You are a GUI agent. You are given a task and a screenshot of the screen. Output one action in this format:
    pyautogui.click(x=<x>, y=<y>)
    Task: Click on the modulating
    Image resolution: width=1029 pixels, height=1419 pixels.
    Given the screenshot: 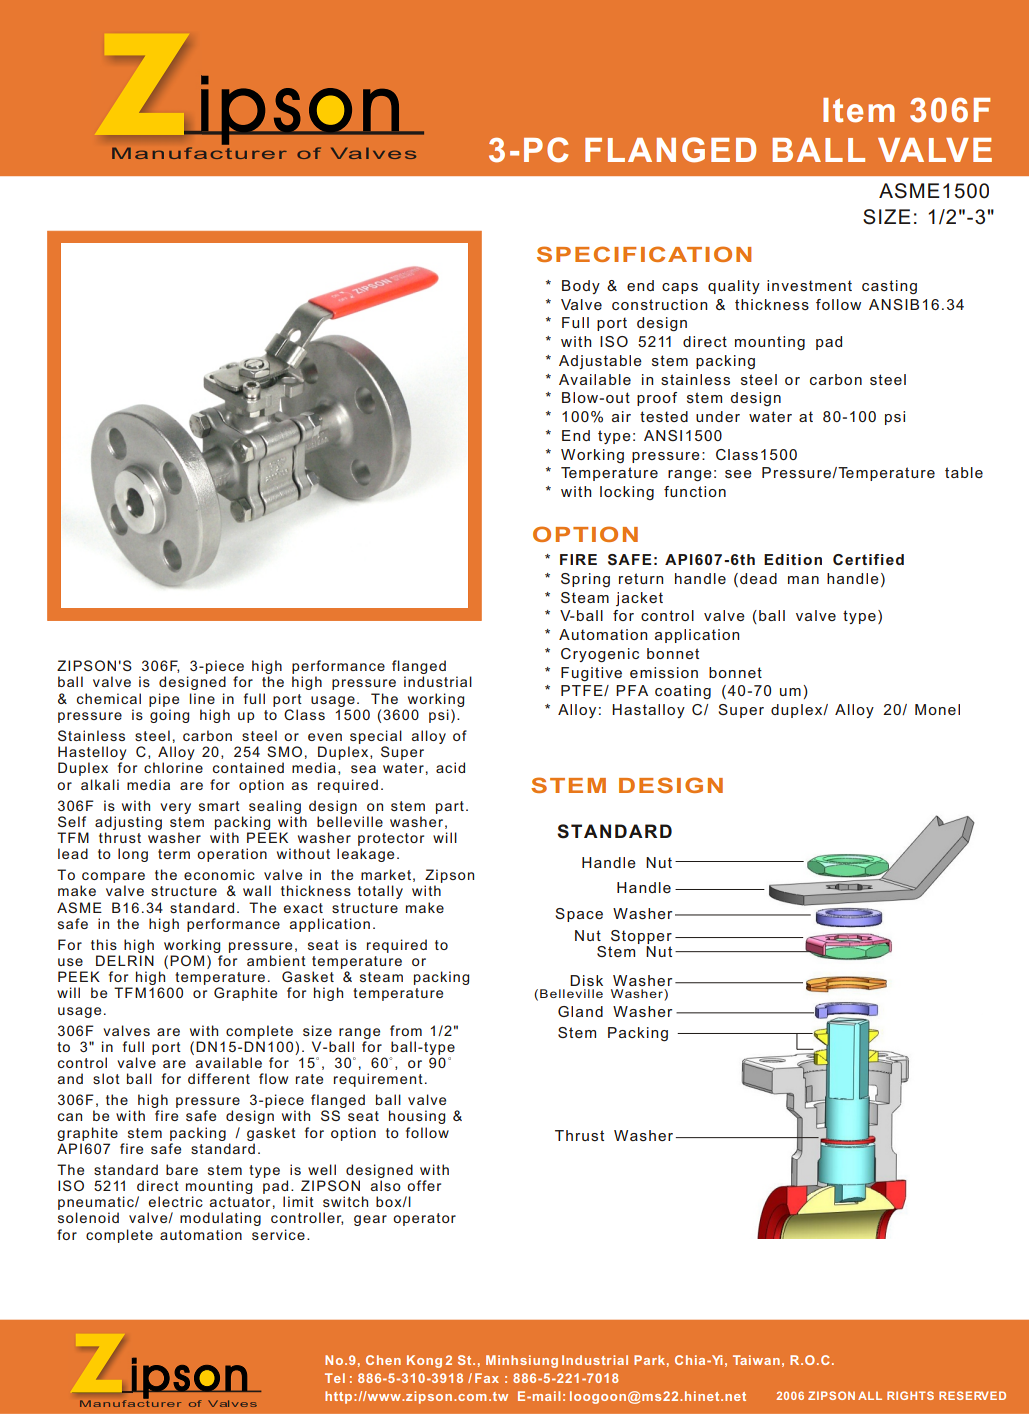 What is the action you would take?
    pyautogui.click(x=220, y=1219)
